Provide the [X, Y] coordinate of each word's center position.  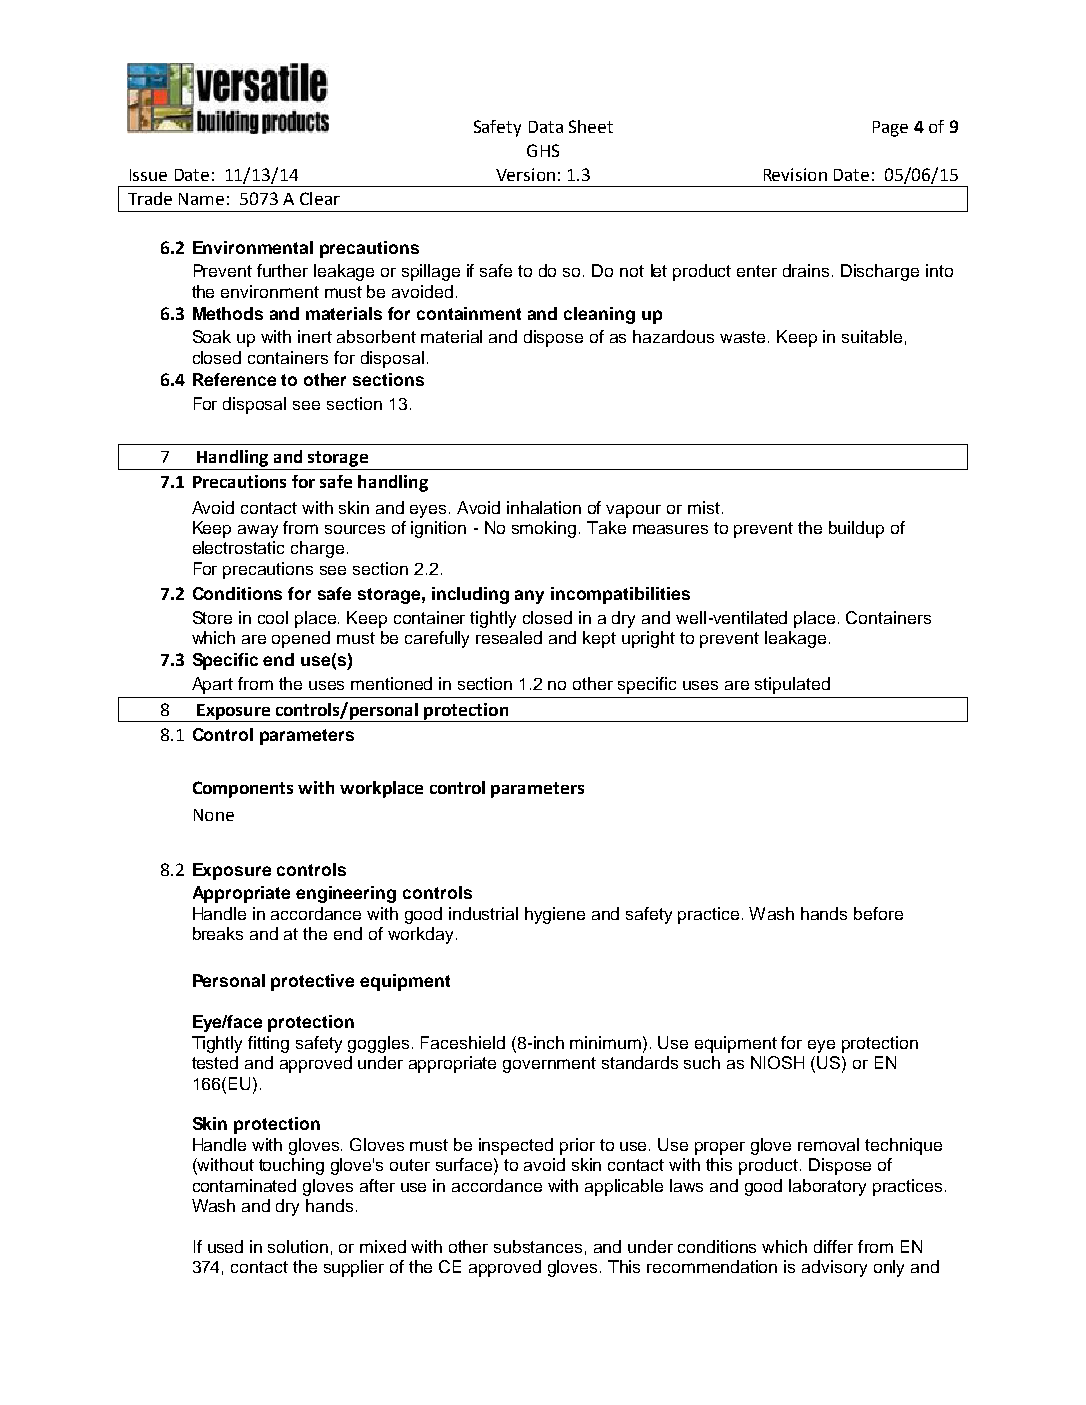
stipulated [792, 685]
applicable [624, 1187]
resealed [509, 637]
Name [201, 199]
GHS [543, 150]
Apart [212, 685]
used [225, 1246]
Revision [795, 174]
